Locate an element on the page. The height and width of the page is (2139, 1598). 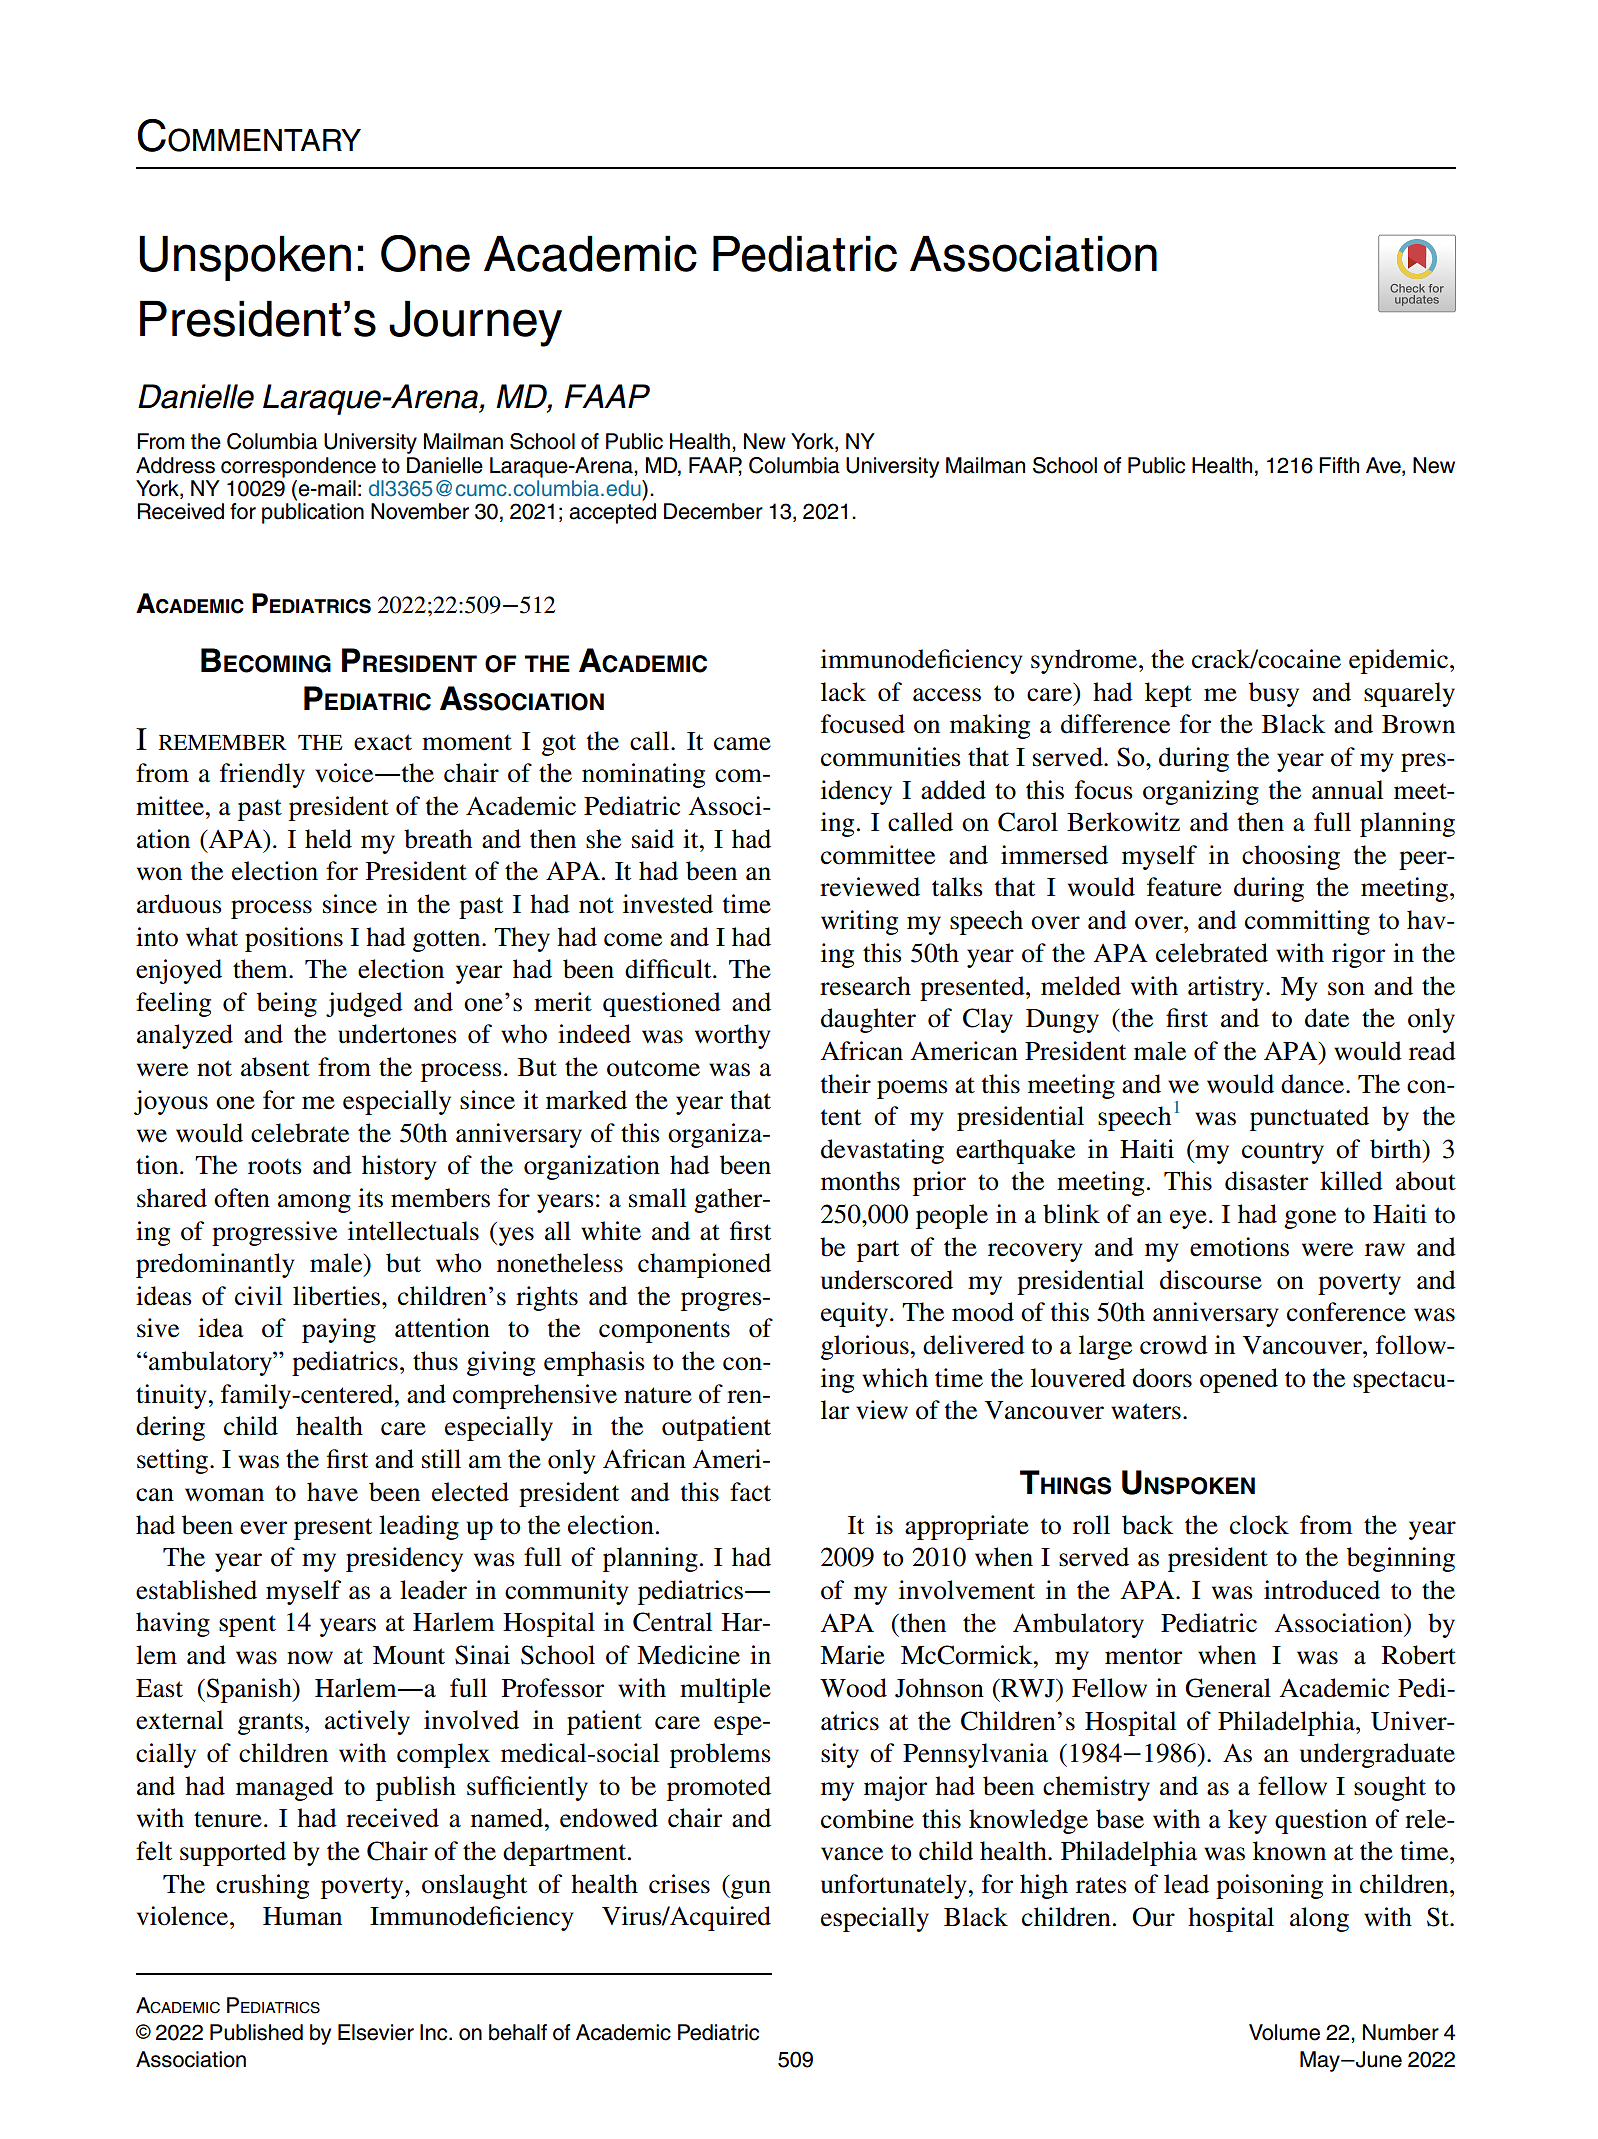
correspondence is located at coordinates (298, 467).
